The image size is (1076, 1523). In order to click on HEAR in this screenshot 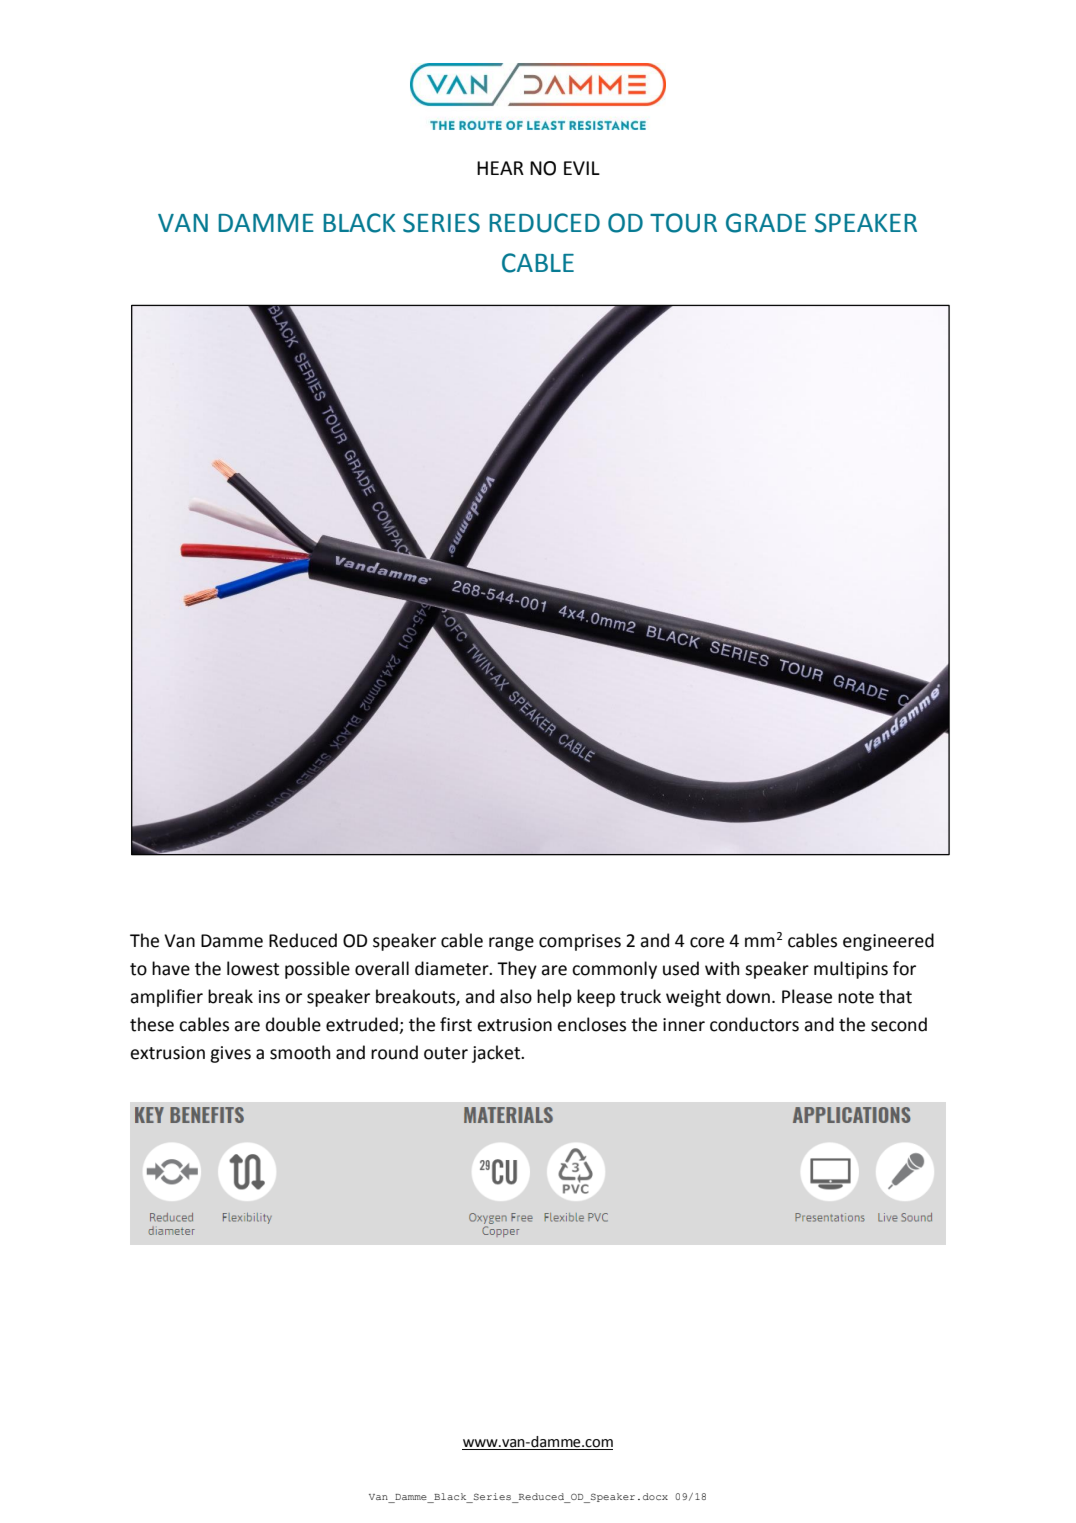, I will do `click(500, 168)`.
